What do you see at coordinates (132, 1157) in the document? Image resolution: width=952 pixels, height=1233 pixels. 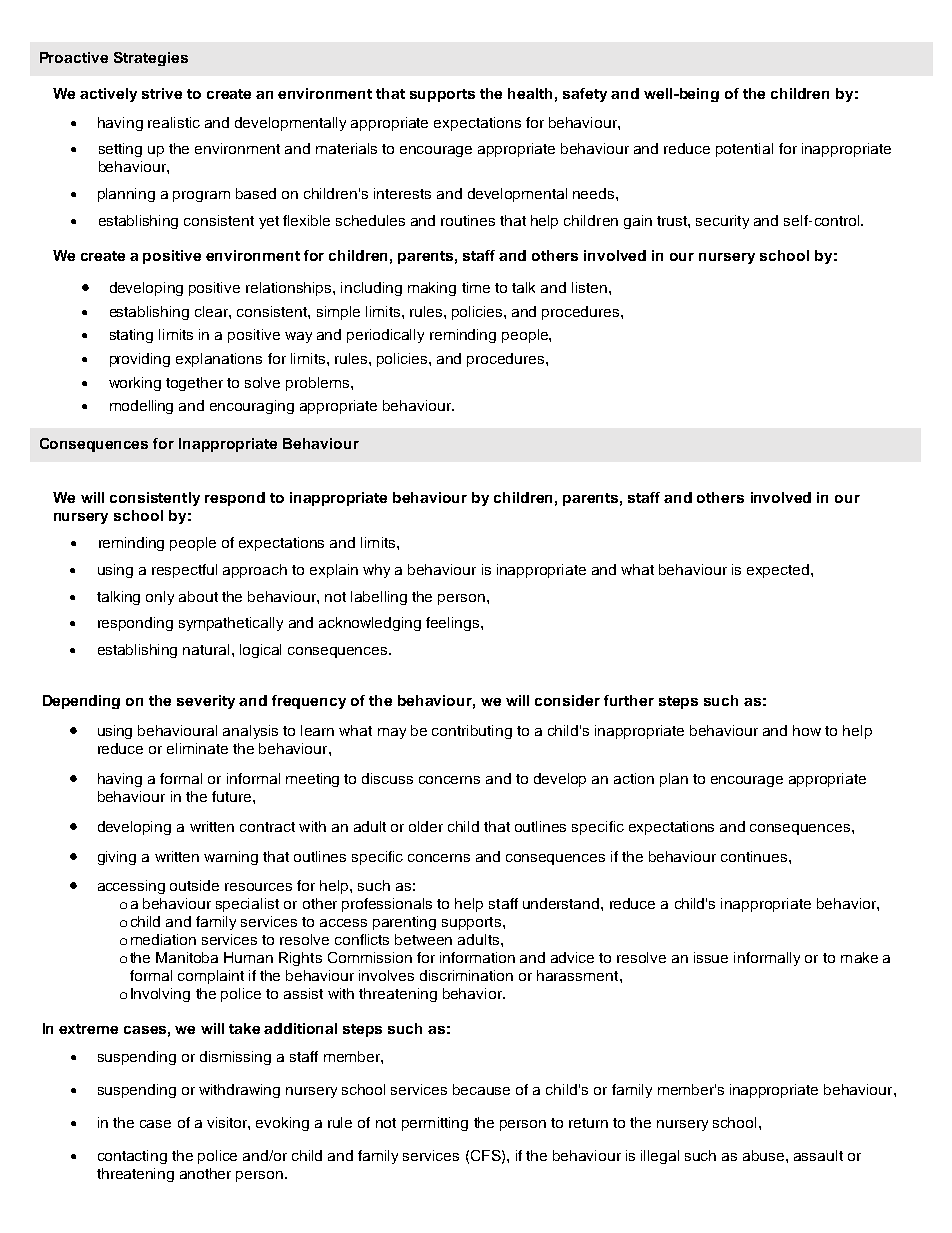 I see `contacting` at bounding box center [132, 1157].
